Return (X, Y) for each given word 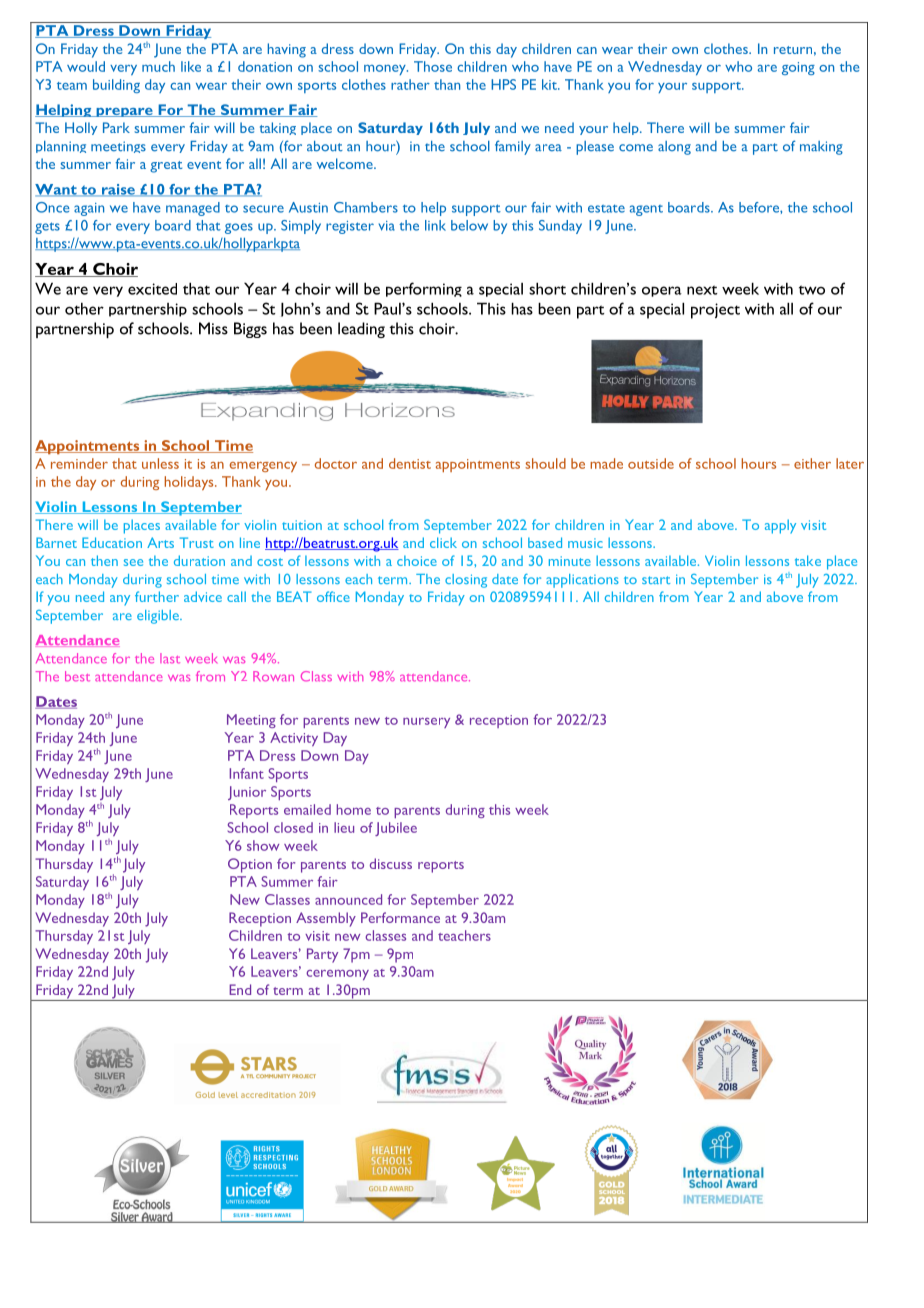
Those (433, 66)
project (715, 311)
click (443, 542)
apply (780, 526)
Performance (400, 917)
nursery (426, 723)
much (158, 66)
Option (250, 865)
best (77, 676)
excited (152, 289)
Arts (160, 542)
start (656, 580)
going (798, 68)
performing (424, 289)
